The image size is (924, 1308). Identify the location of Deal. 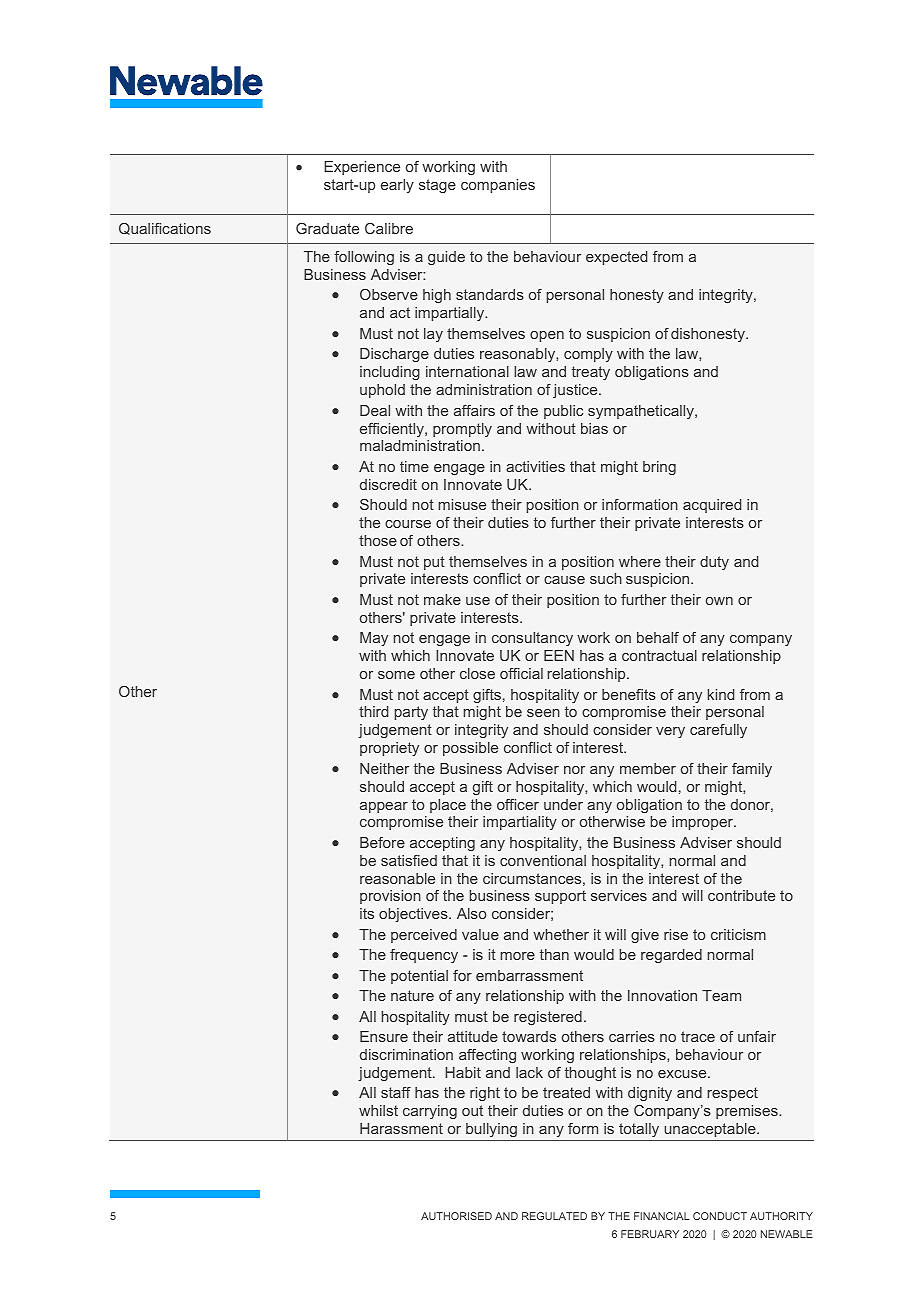
(375, 410).
